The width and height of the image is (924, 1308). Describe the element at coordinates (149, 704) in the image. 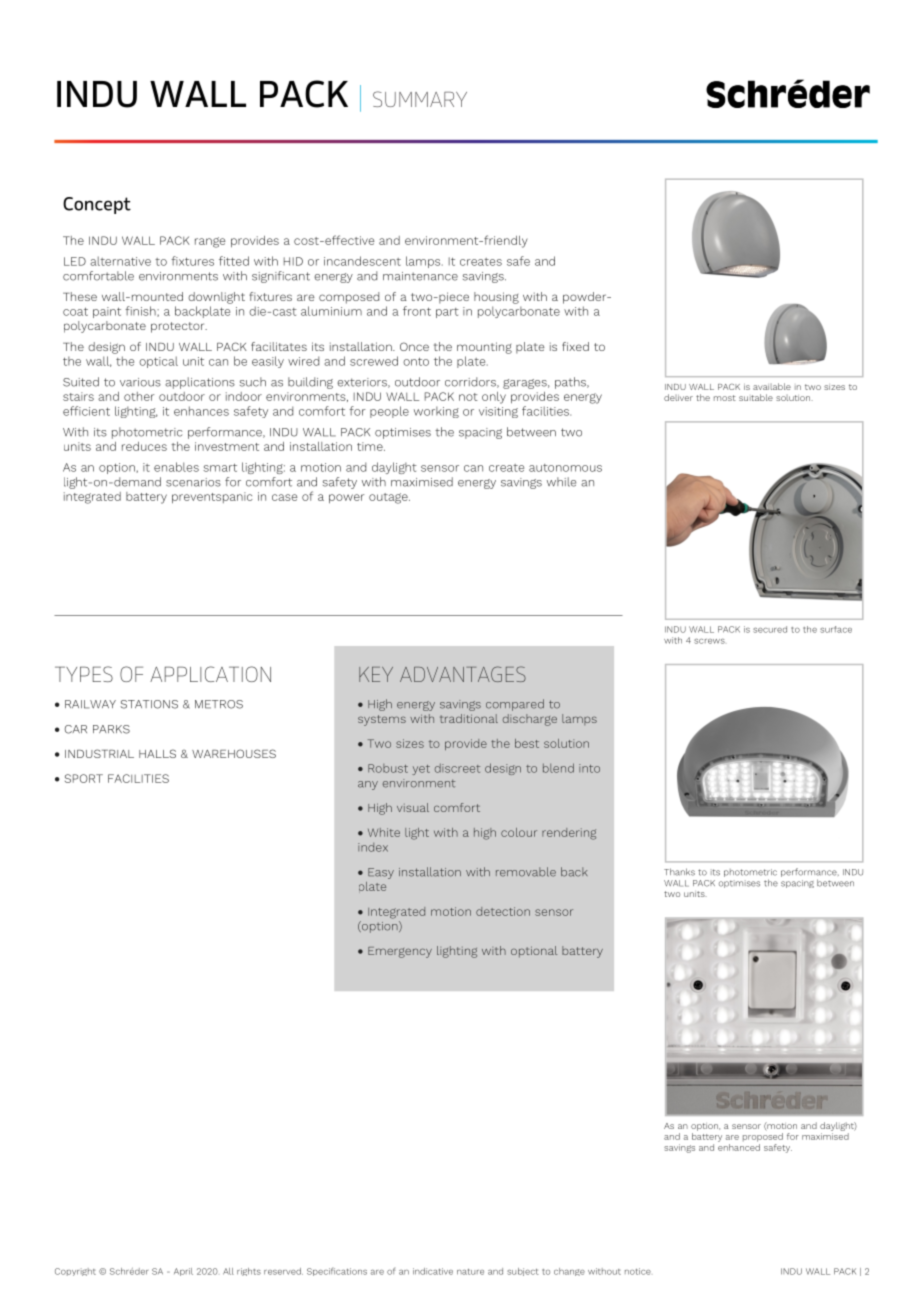

I see `STATIONS` at that location.
